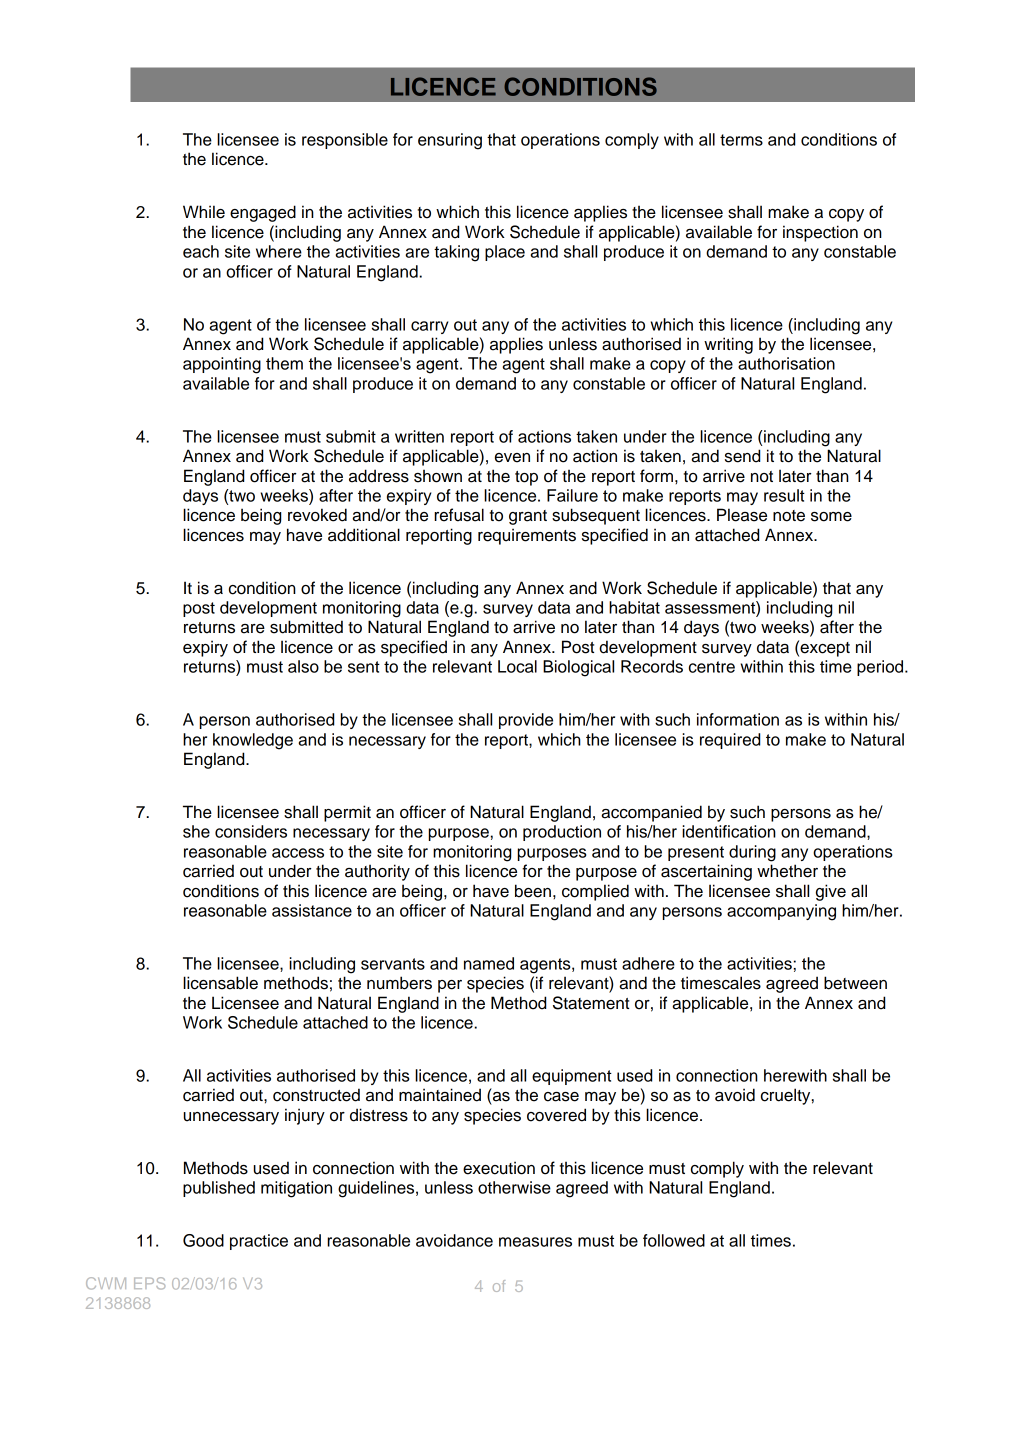 This screenshot has width=1014, height=1434. I want to click on measures, so click(535, 1242).
